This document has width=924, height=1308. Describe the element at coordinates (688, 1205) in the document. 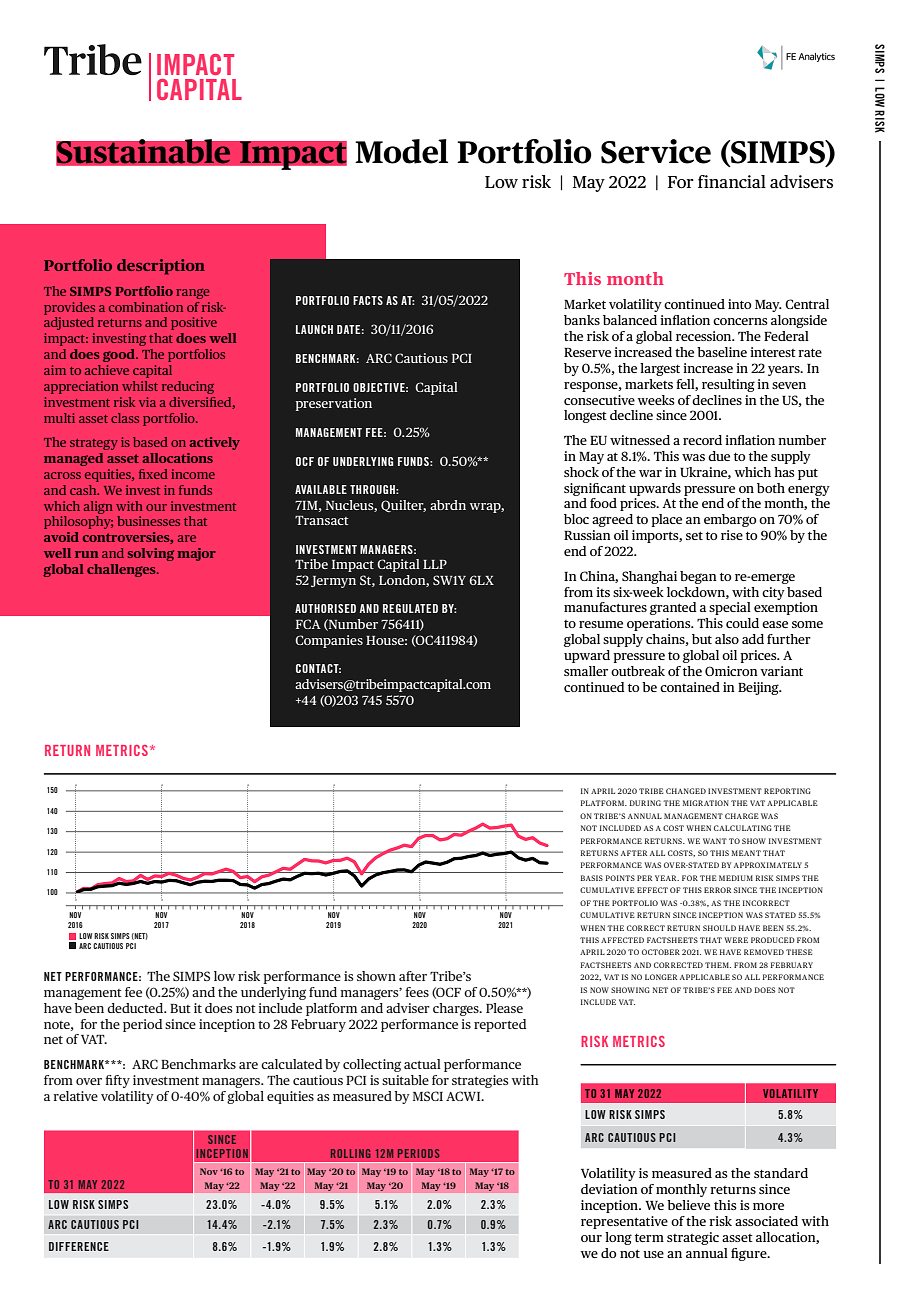

I see `believe` at that location.
